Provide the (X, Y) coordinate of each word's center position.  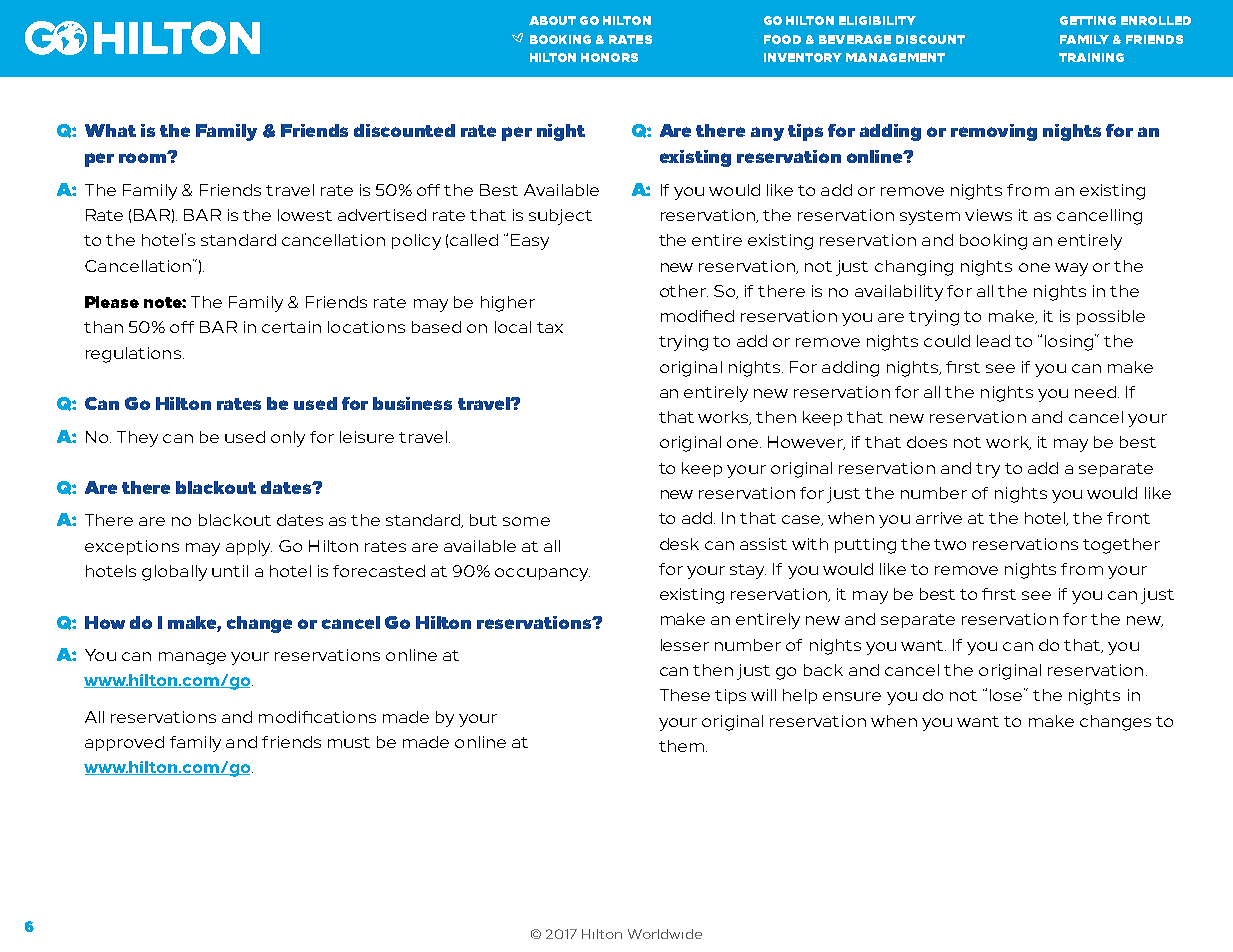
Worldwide (665, 934)
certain (291, 327)
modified (697, 316)
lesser (685, 645)
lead (993, 341)
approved (124, 743)
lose (1007, 694)
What (110, 130)
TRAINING (1091, 57)
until (230, 571)
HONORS (609, 57)
